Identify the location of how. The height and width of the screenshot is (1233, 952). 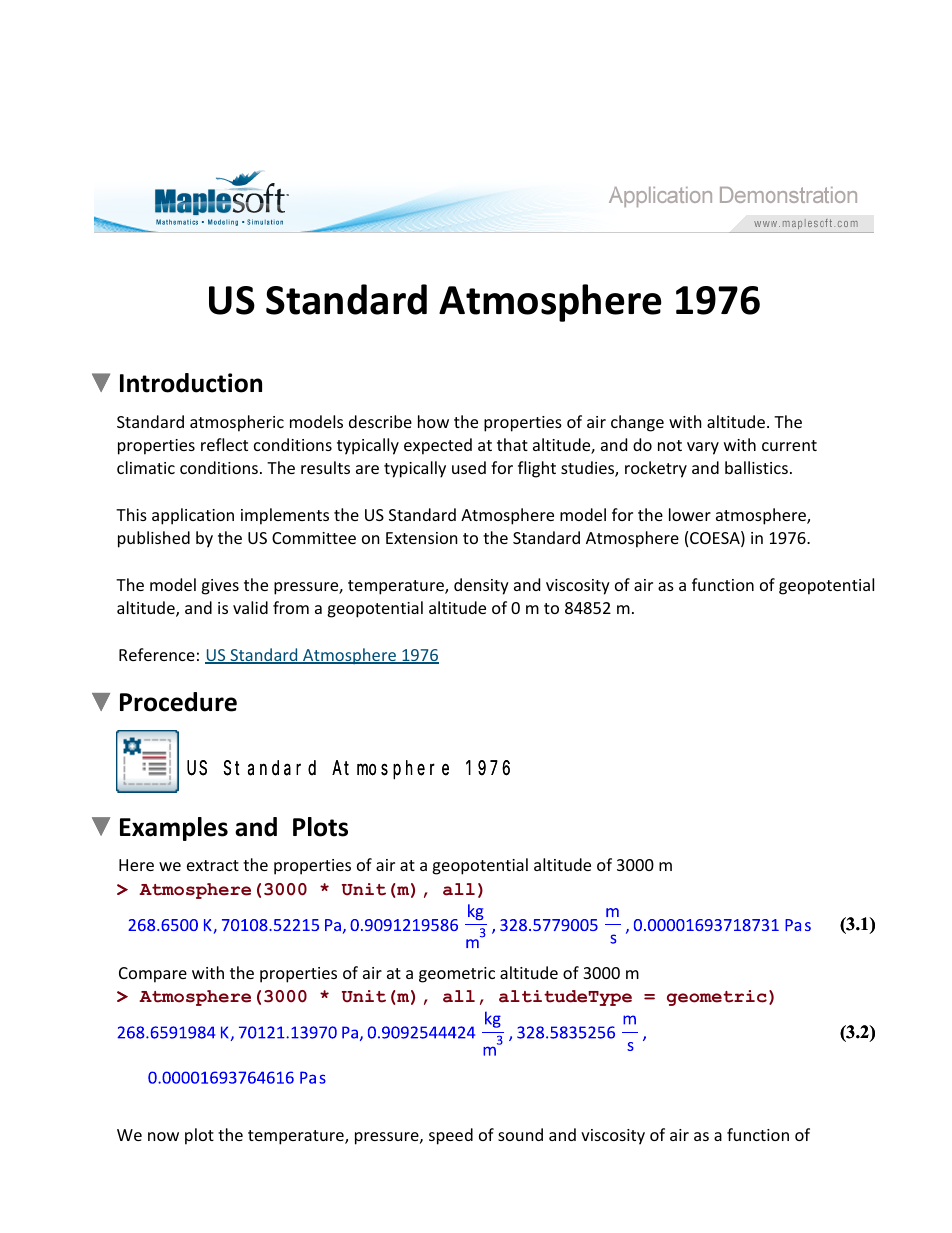
(433, 421).
